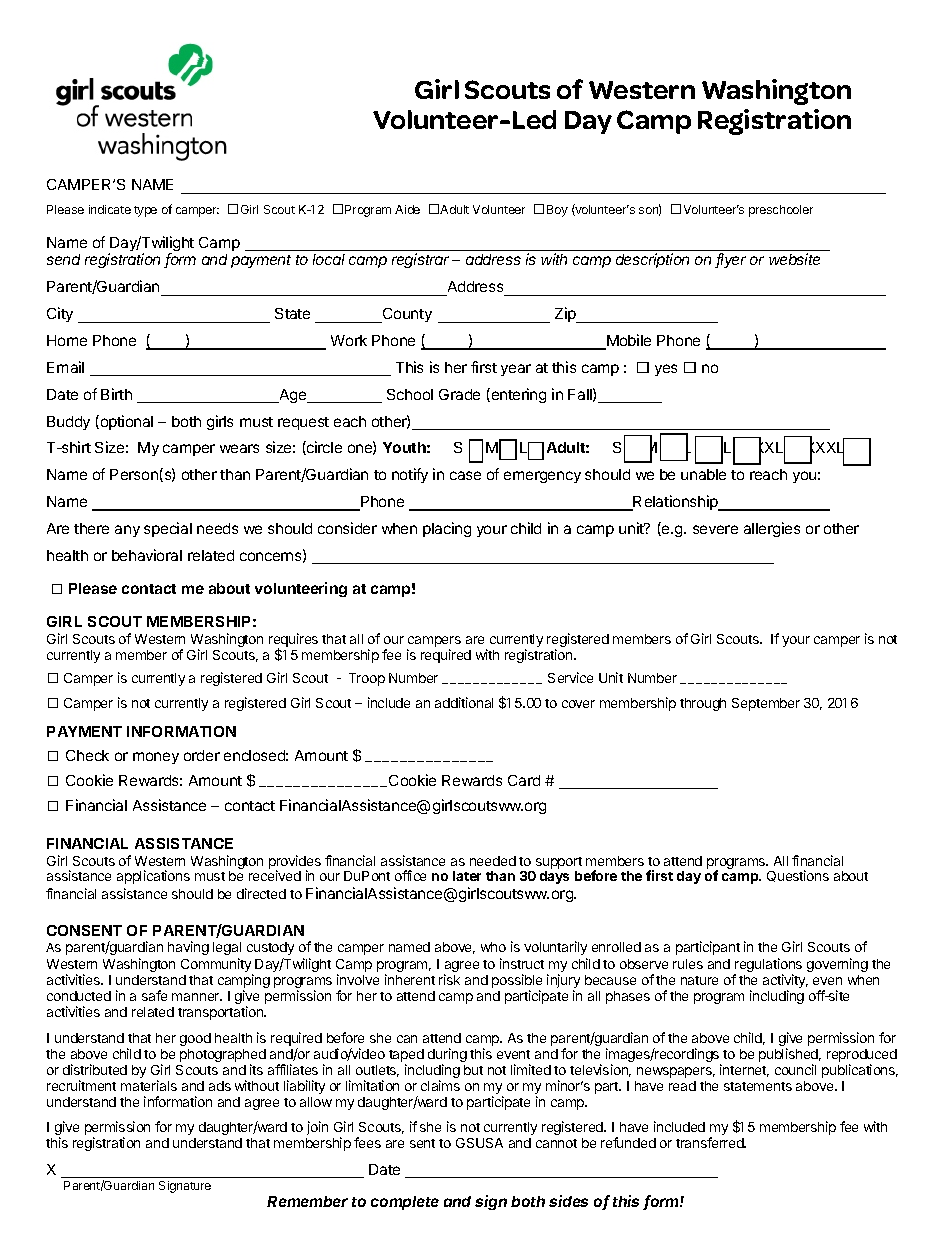 The width and height of the screenshot is (952, 1233). Describe the element at coordinates (710, 1142) in the screenshot. I see `transferred` at that location.
